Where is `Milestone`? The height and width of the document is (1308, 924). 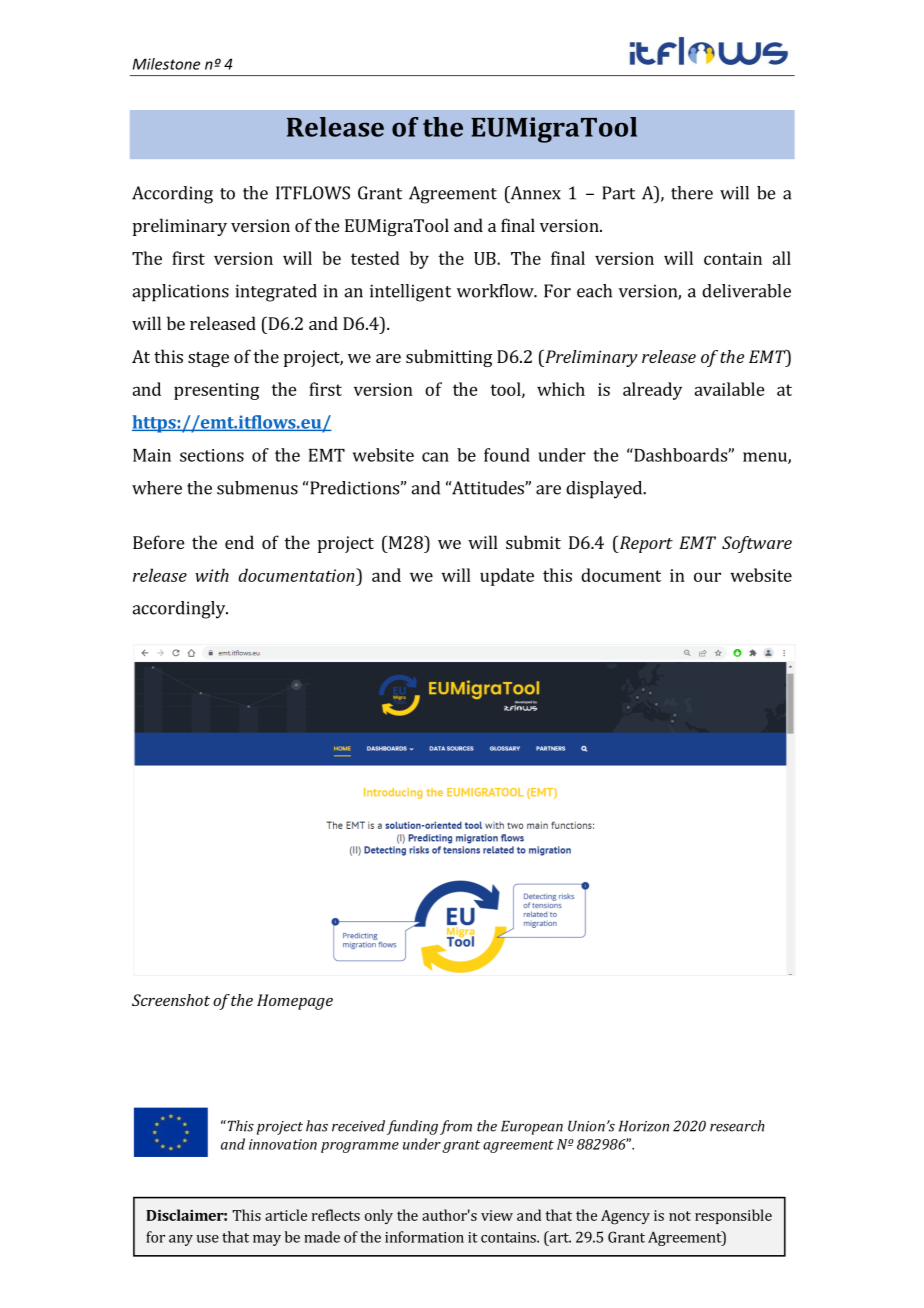 Milestone is located at coordinates (166, 64).
